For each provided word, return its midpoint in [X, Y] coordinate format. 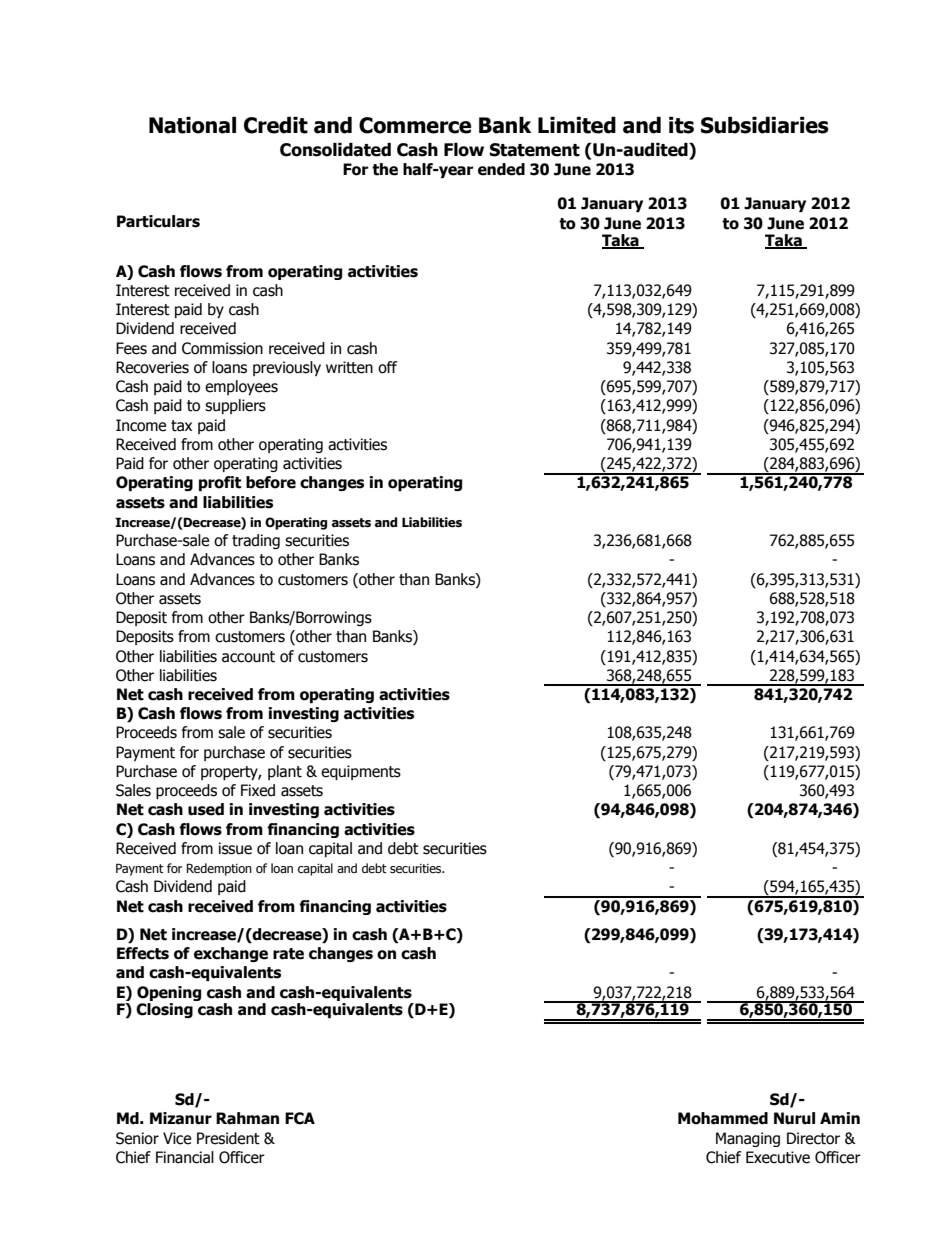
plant [285, 772]
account [248, 657]
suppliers [235, 406]
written [349, 367]
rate [288, 954]
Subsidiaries [765, 125]
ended [501, 169]
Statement [535, 150]
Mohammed [723, 1118]
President [228, 1138]
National [192, 125]
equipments [361, 772]
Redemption [219, 869]
